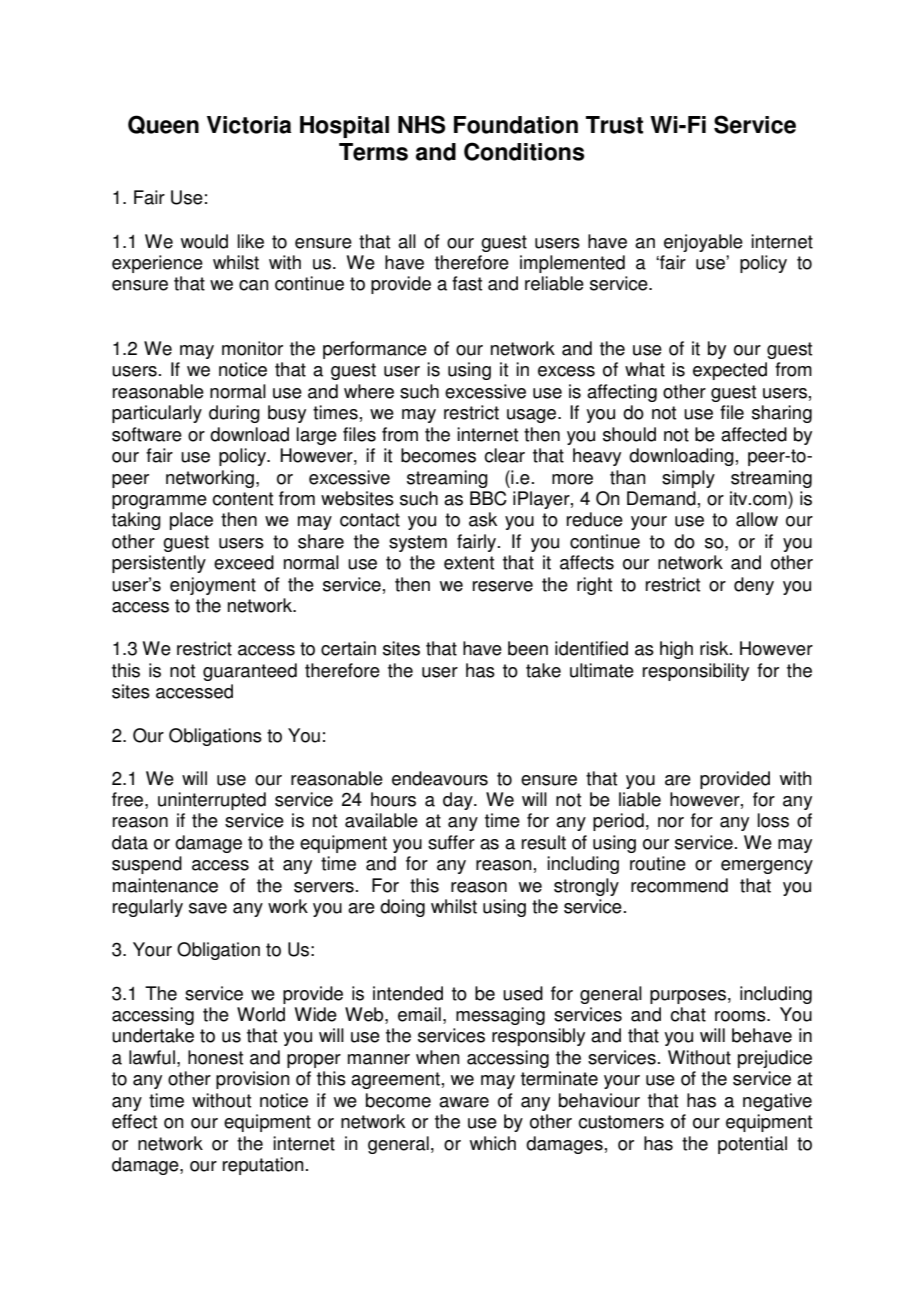 The width and height of the image is (924, 1308). Describe the element at coordinates (614, 125) in the image. I see `Trust` at that location.
